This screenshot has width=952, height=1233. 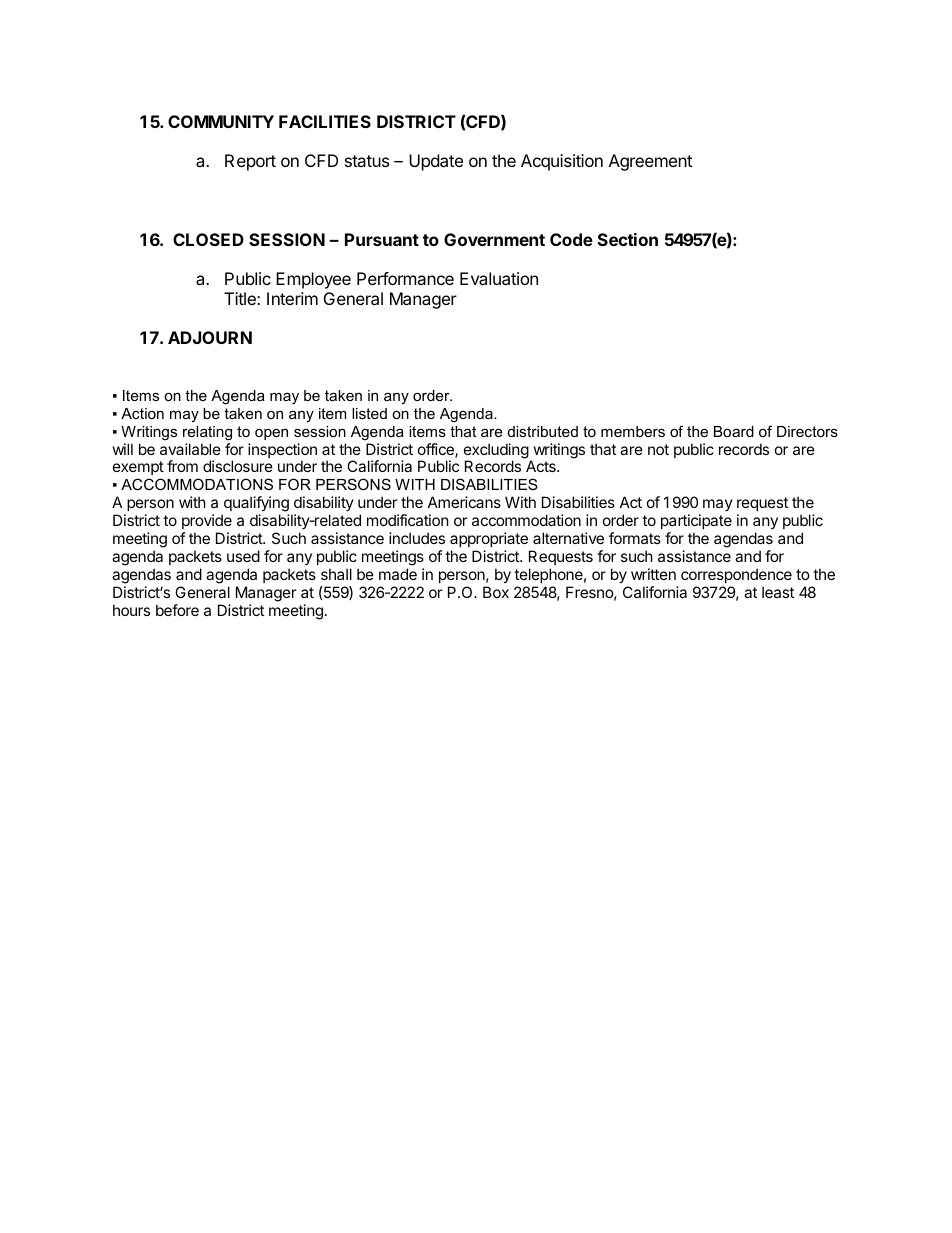 What do you see at coordinates (734, 431) in the screenshot?
I see `Board` at bounding box center [734, 431].
